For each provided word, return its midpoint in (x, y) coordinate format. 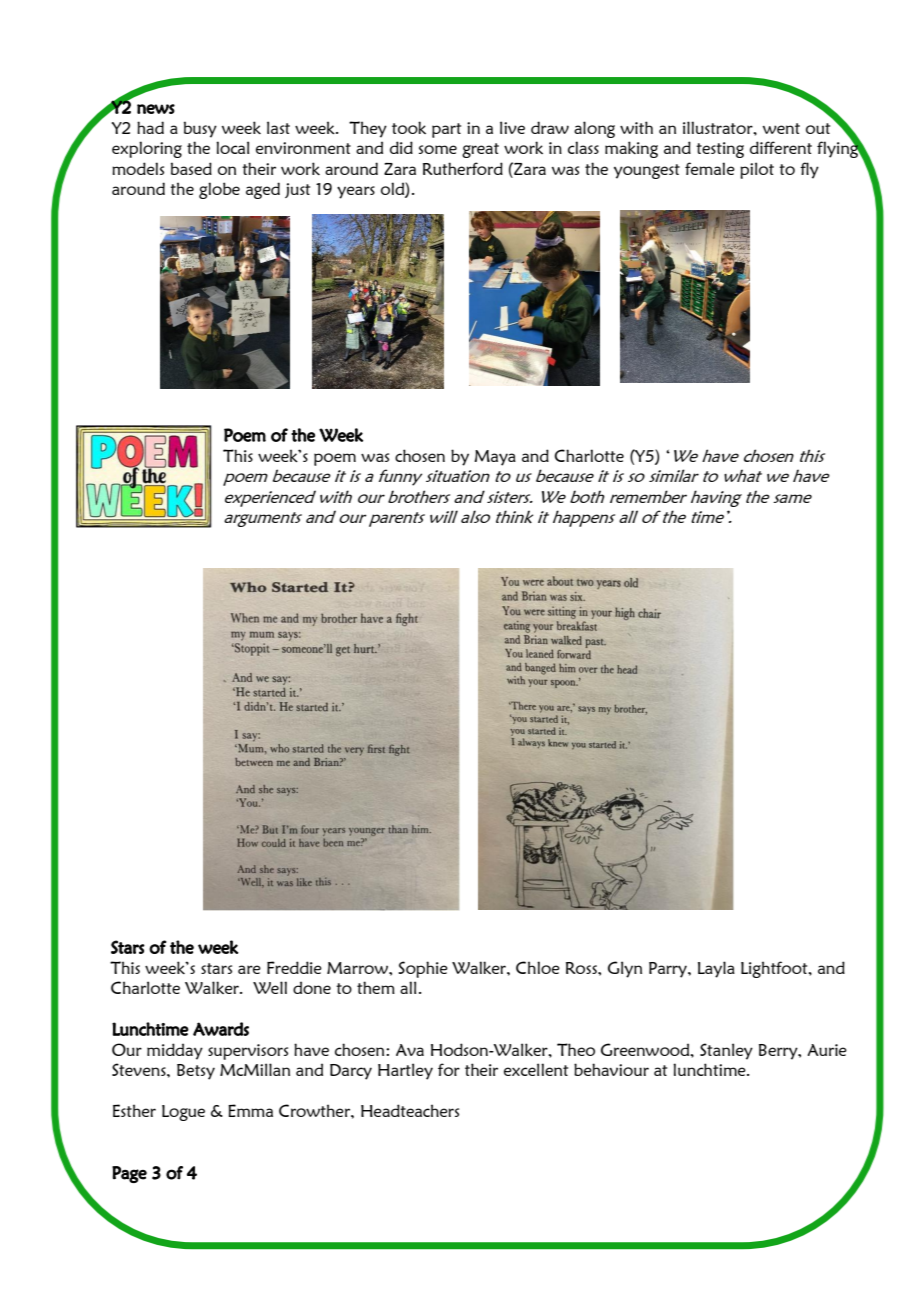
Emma (250, 1110)
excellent (536, 1069)
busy (200, 129)
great (480, 150)
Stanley (726, 1051)
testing (720, 150)
